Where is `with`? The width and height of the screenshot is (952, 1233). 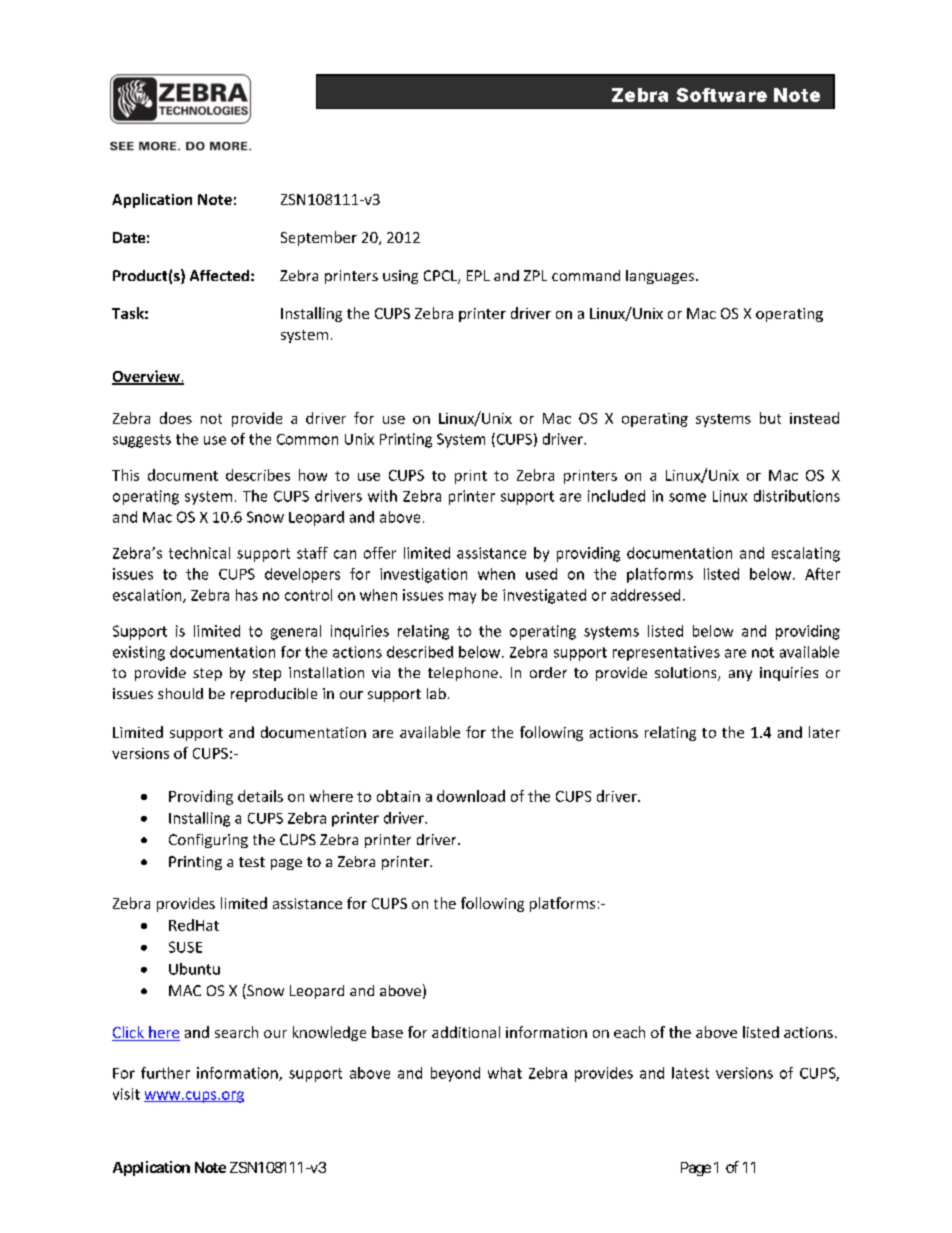 with is located at coordinates (382, 496).
